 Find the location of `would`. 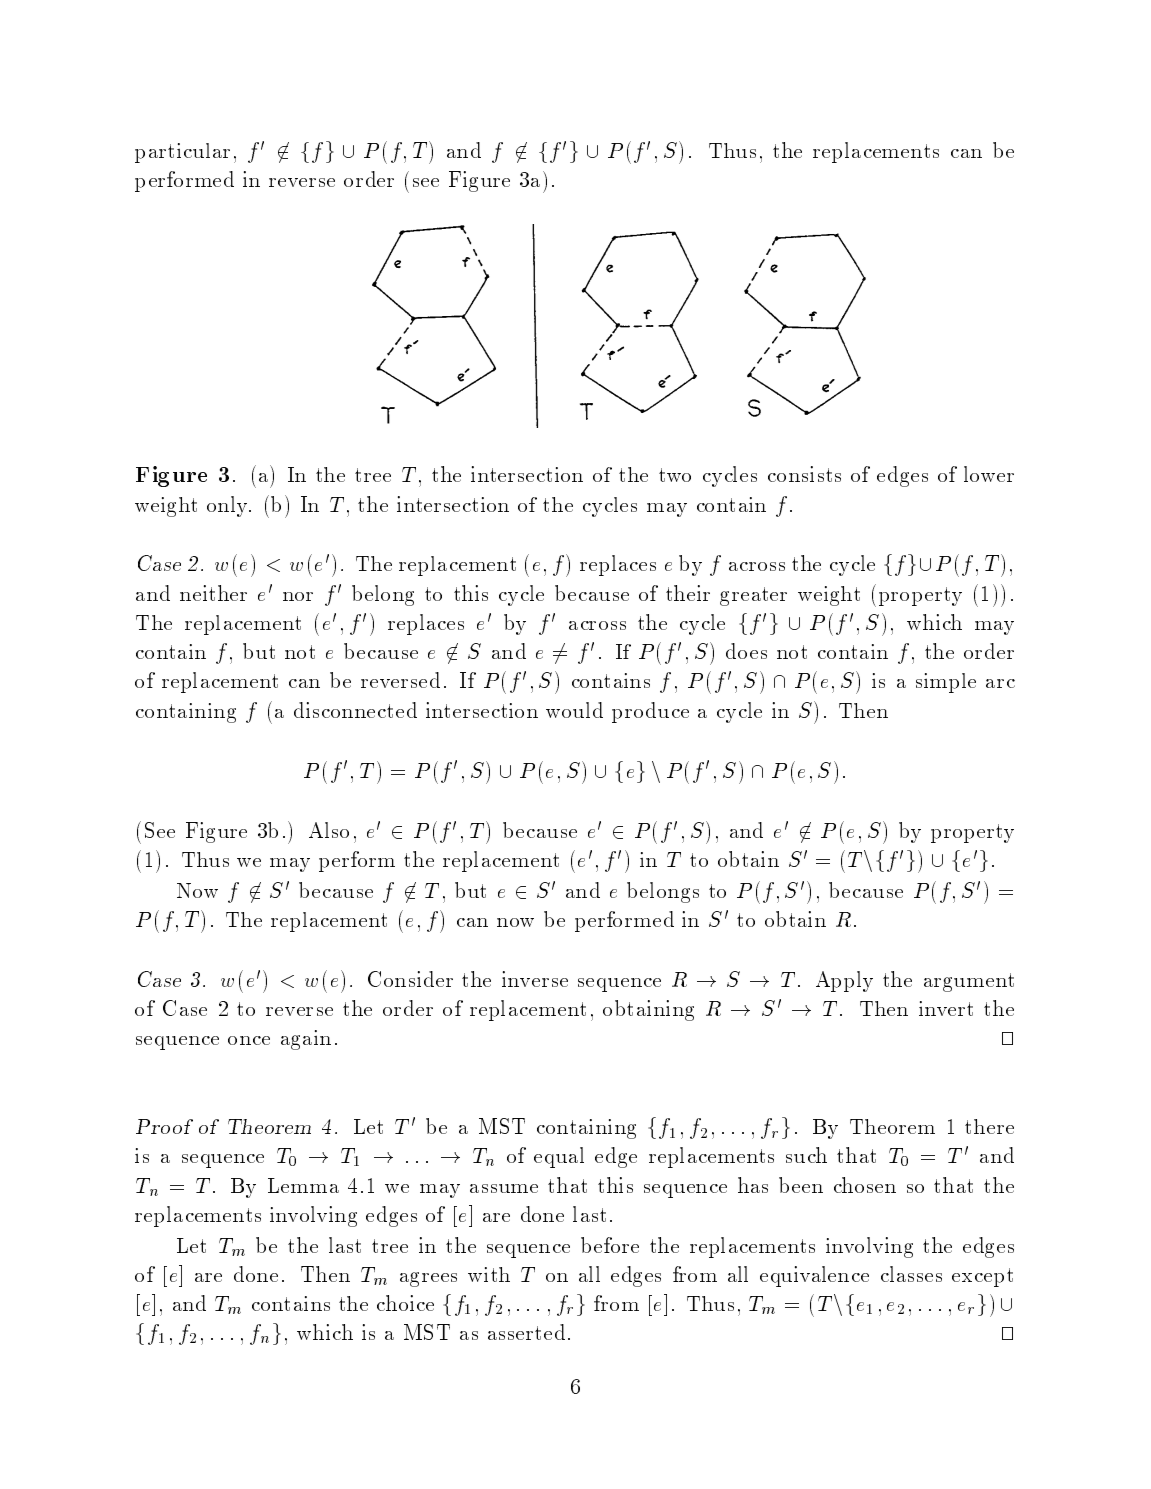

would is located at coordinates (574, 710).
